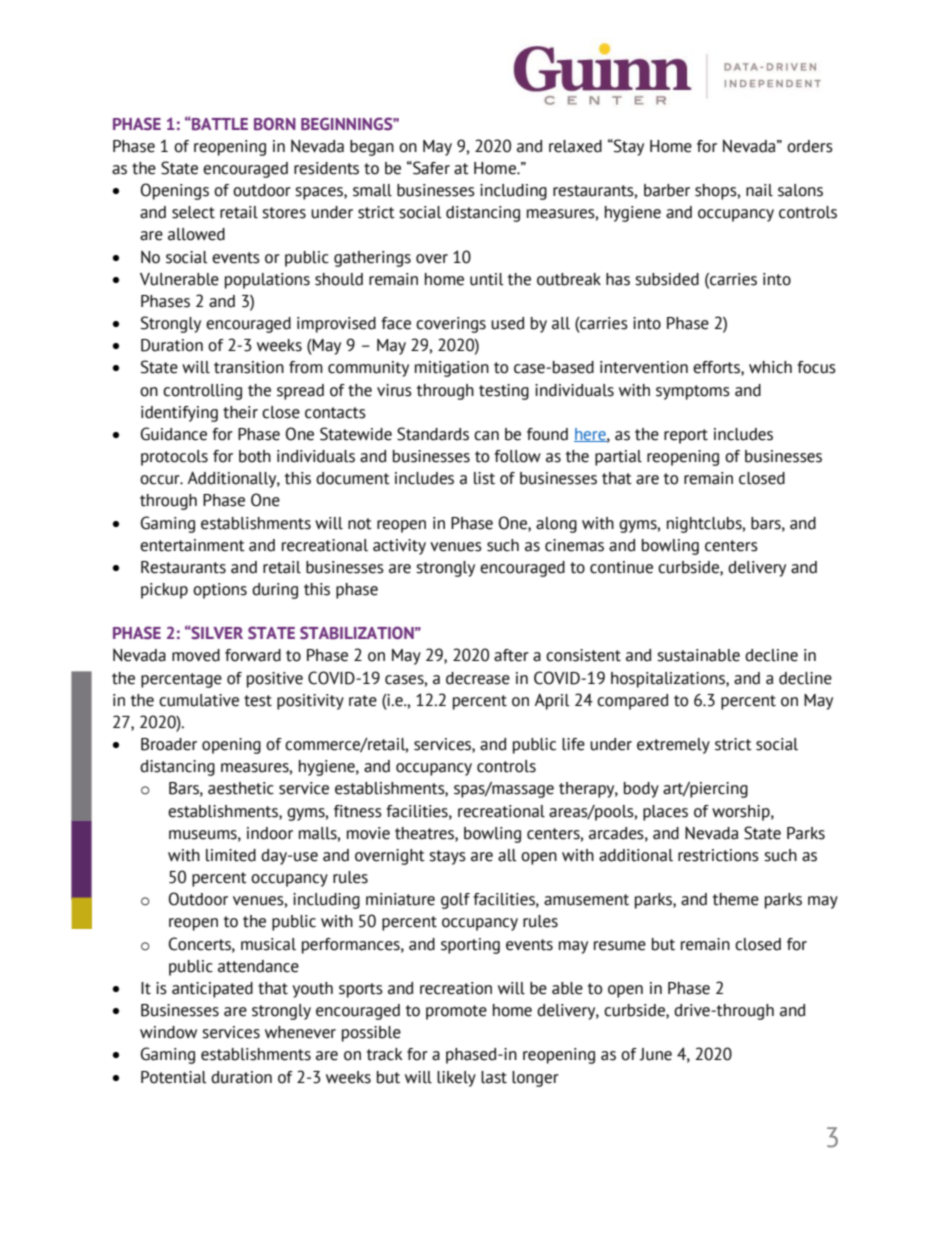 The height and width of the screenshot is (1233, 952). I want to click on after, so click(511, 655).
